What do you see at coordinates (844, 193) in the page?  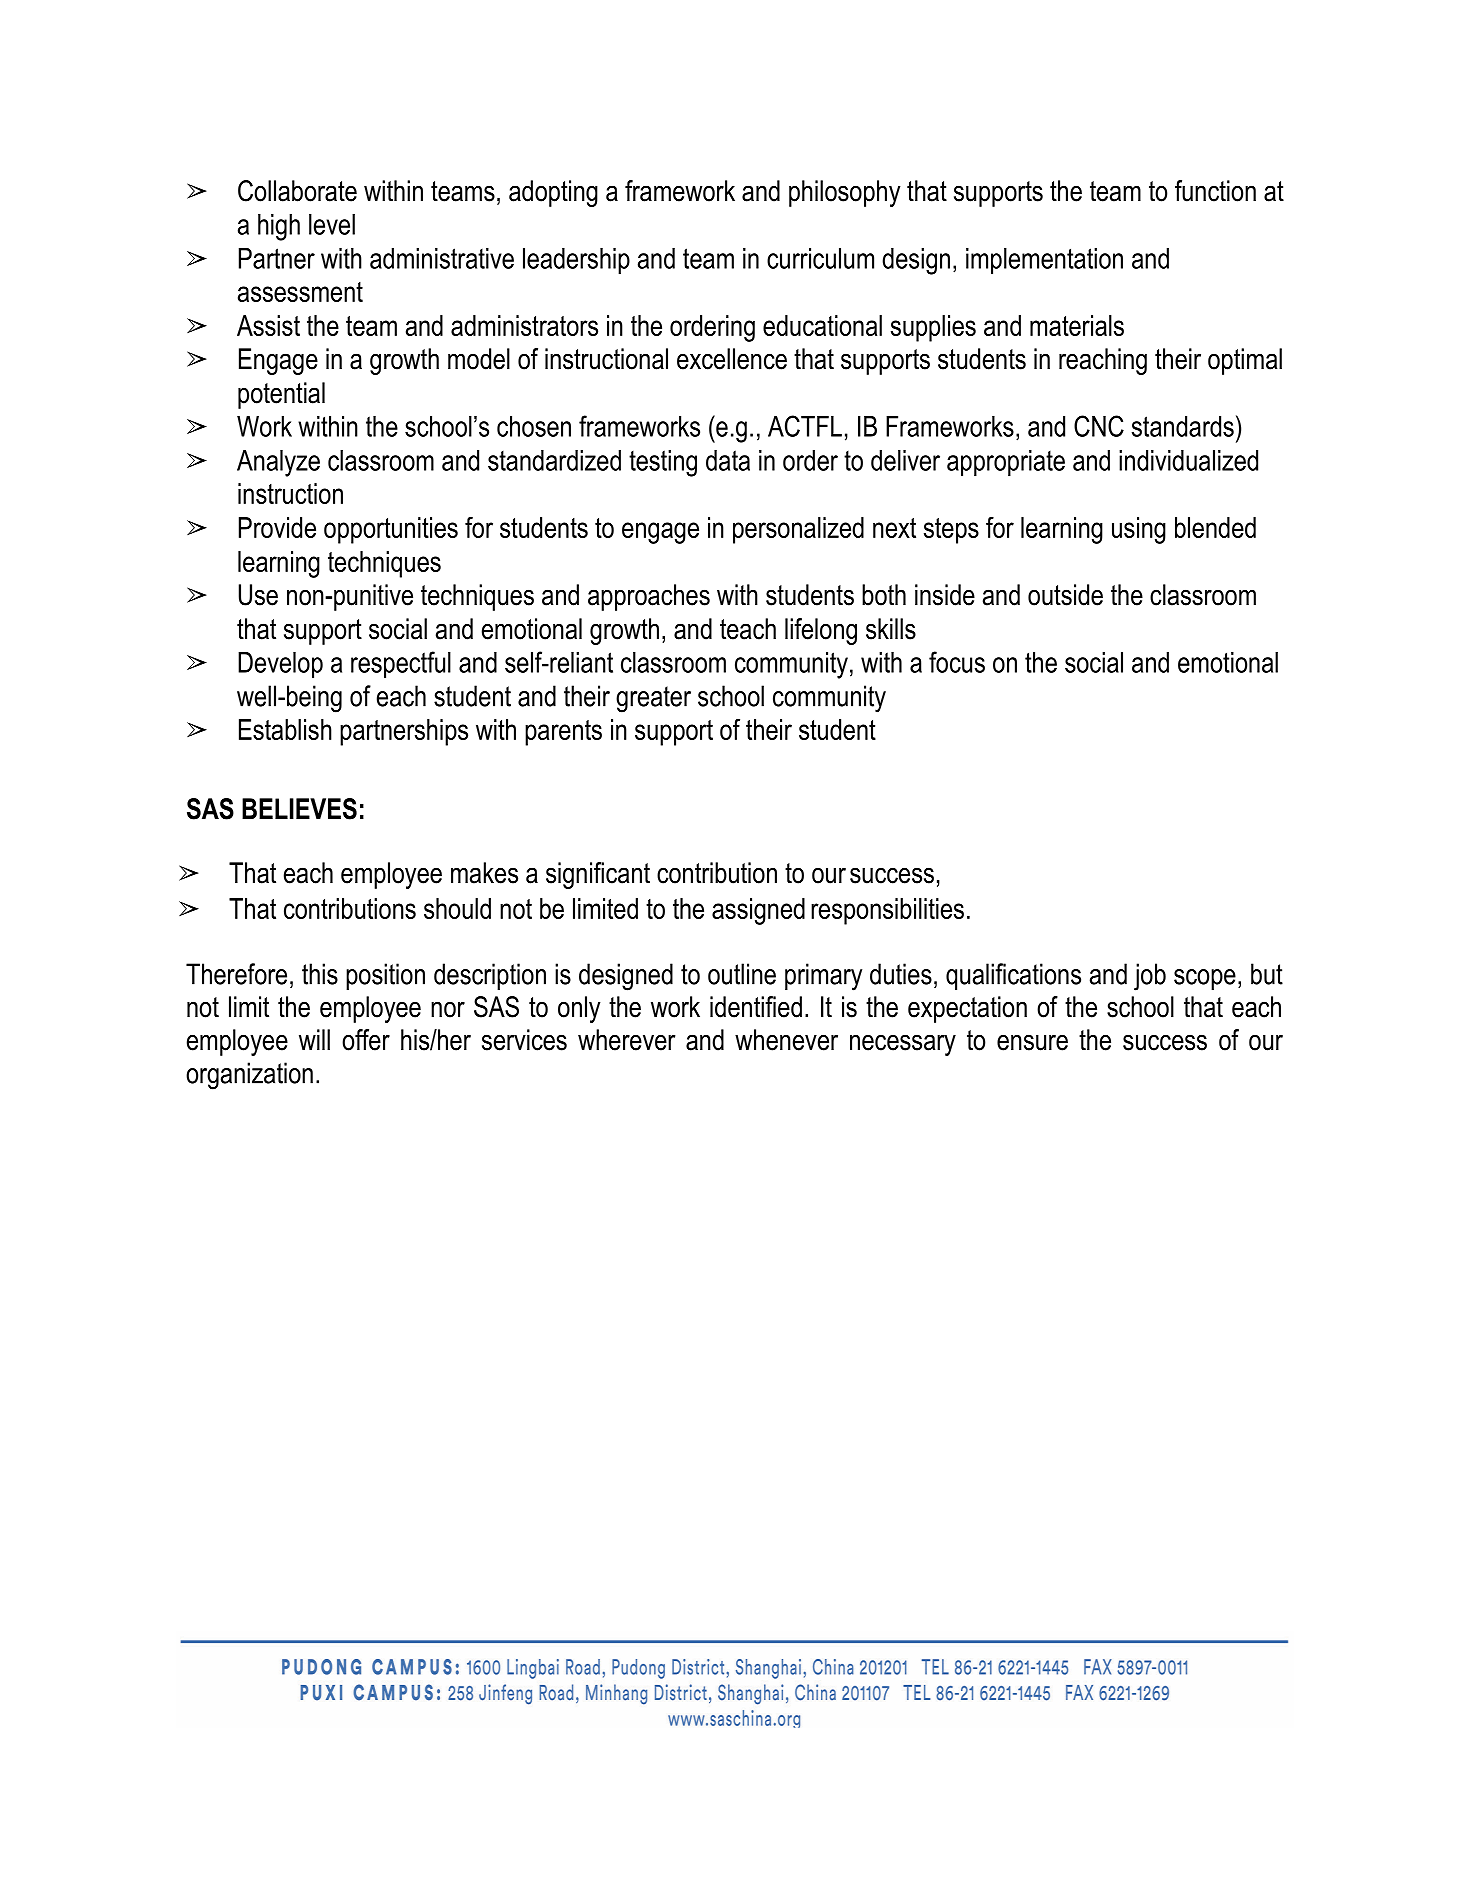 I see `philosophy` at bounding box center [844, 193].
